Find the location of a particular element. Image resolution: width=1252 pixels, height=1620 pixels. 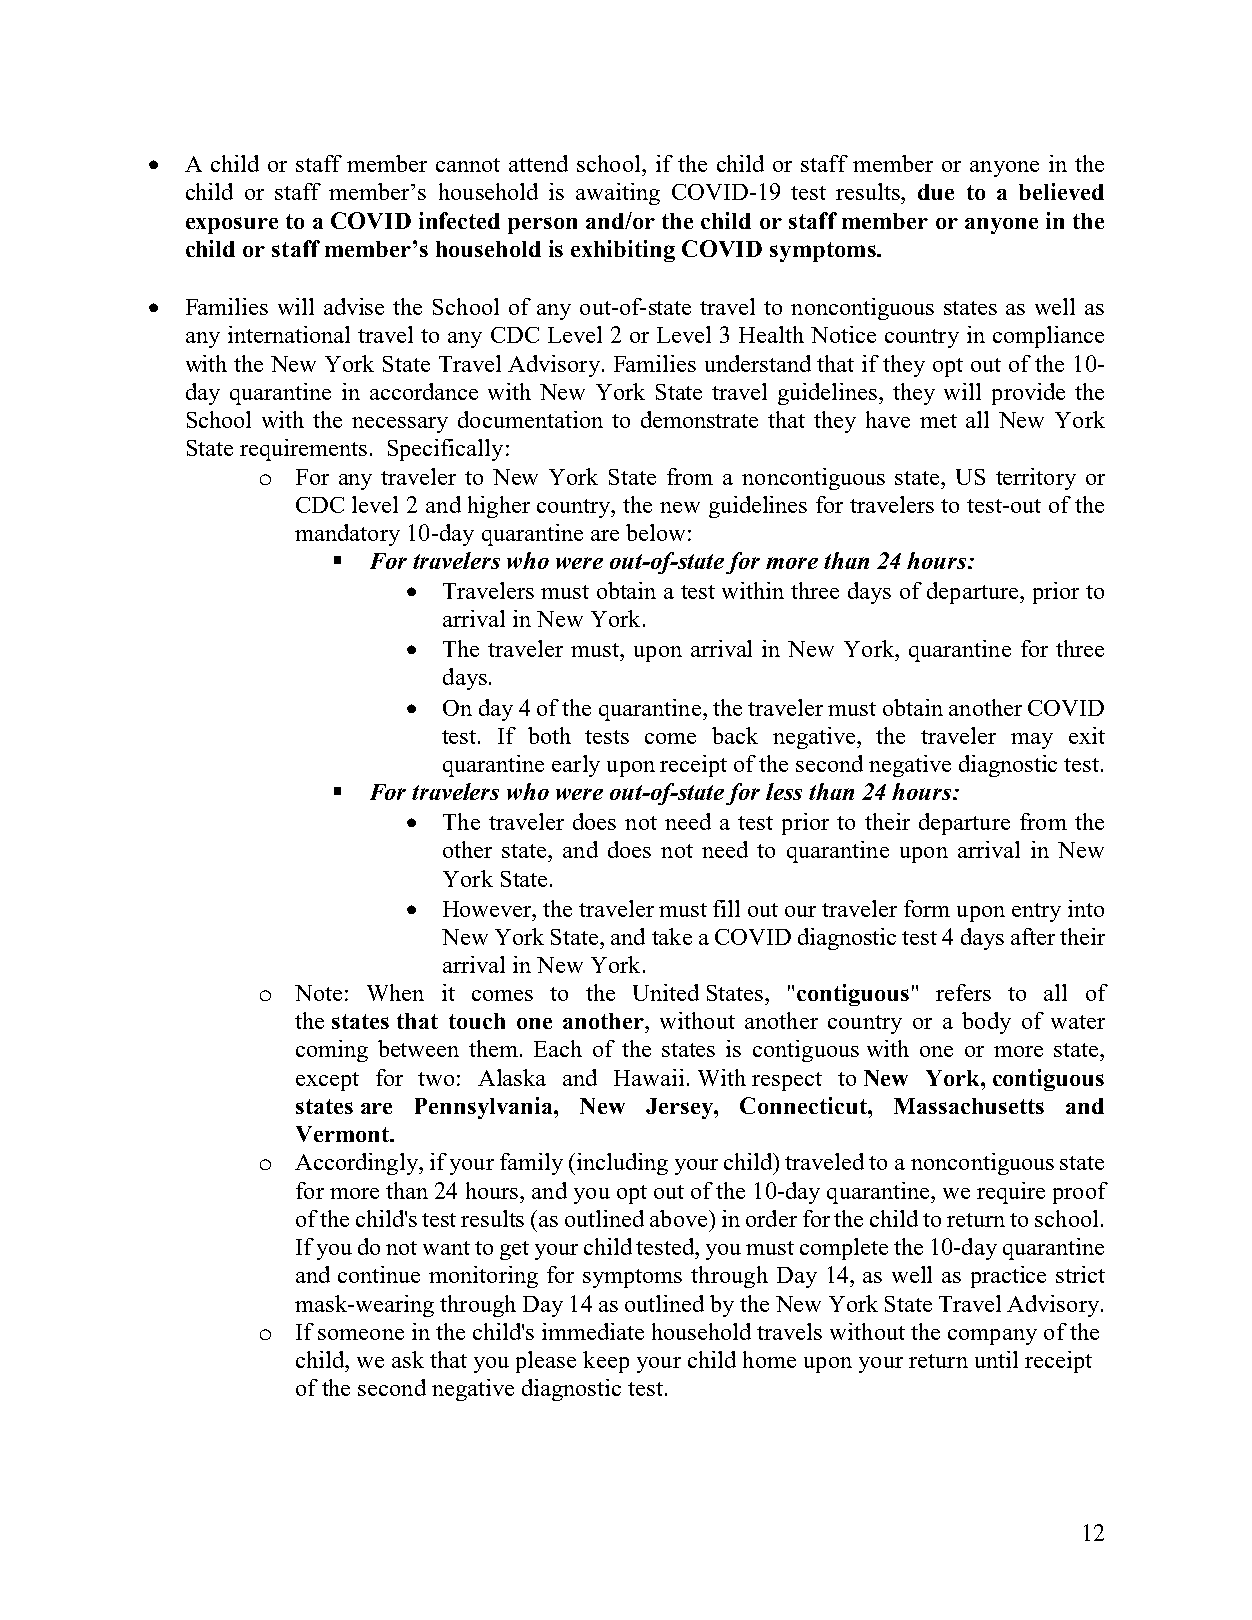

after is located at coordinates (1033, 936).
